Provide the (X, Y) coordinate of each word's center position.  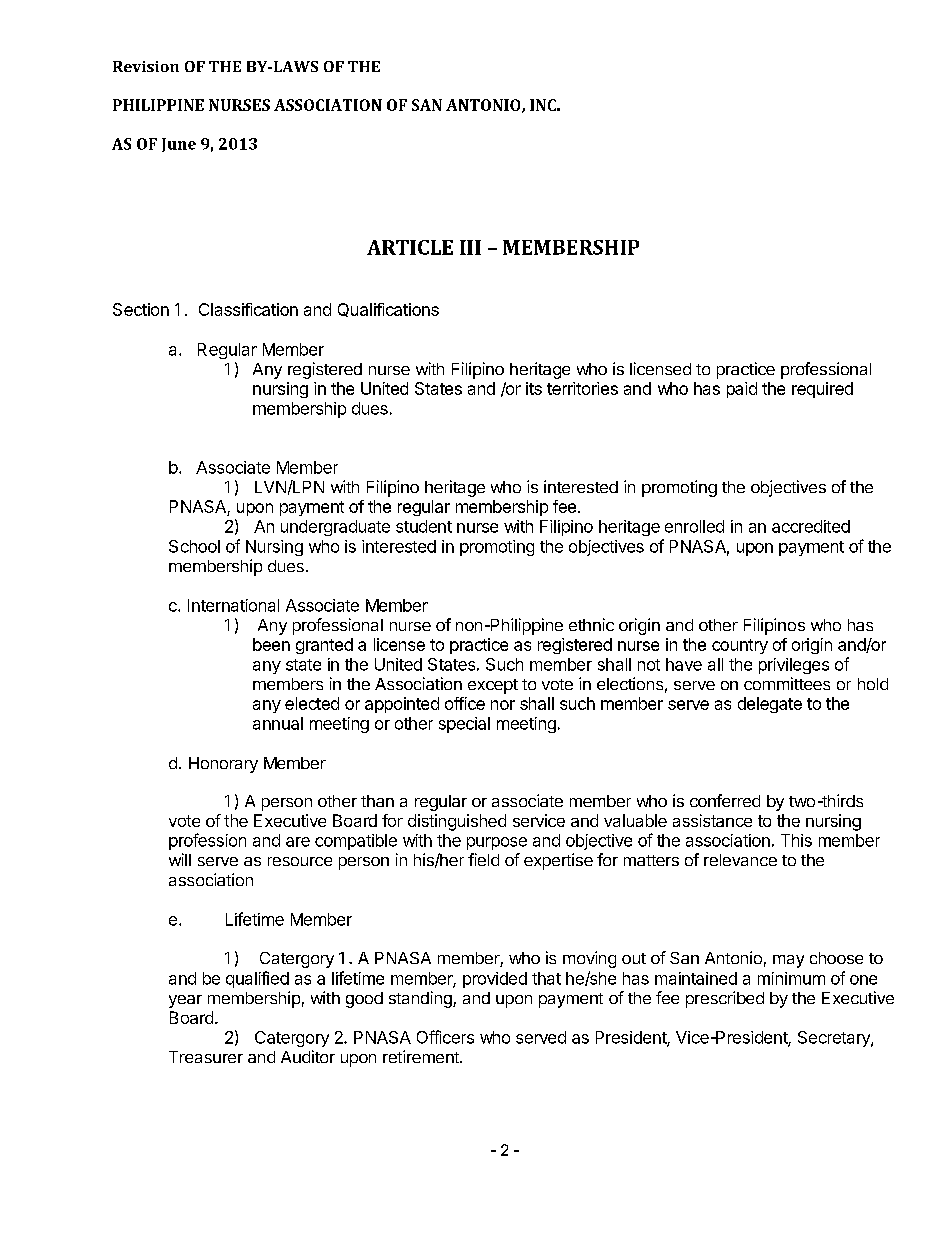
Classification (248, 309)
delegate (770, 705)
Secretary (835, 1039)
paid (742, 390)
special (464, 725)
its (534, 388)
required (822, 390)
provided (495, 980)
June (179, 145)
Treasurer (206, 1057)
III (470, 247)
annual (278, 723)
